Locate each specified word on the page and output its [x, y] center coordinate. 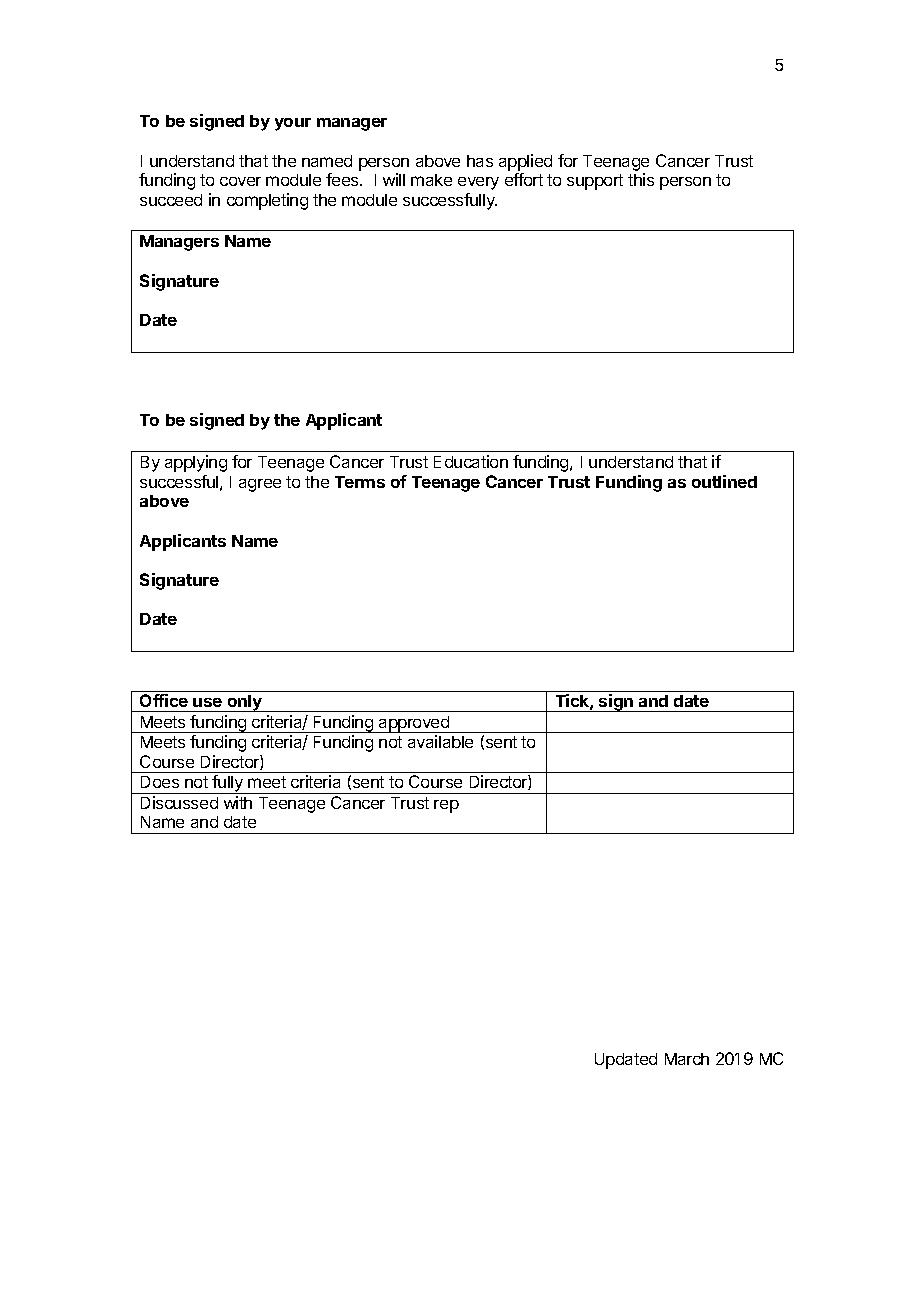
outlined [724, 481]
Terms [360, 482]
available [440, 741]
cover [240, 181]
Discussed [179, 802]
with [238, 802]
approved [414, 724]
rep [446, 806]
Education [471, 461]
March [687, 1059]
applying [196, 463]
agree [260, 485]
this [641, 179]
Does [160, 782]
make [431, 180]
